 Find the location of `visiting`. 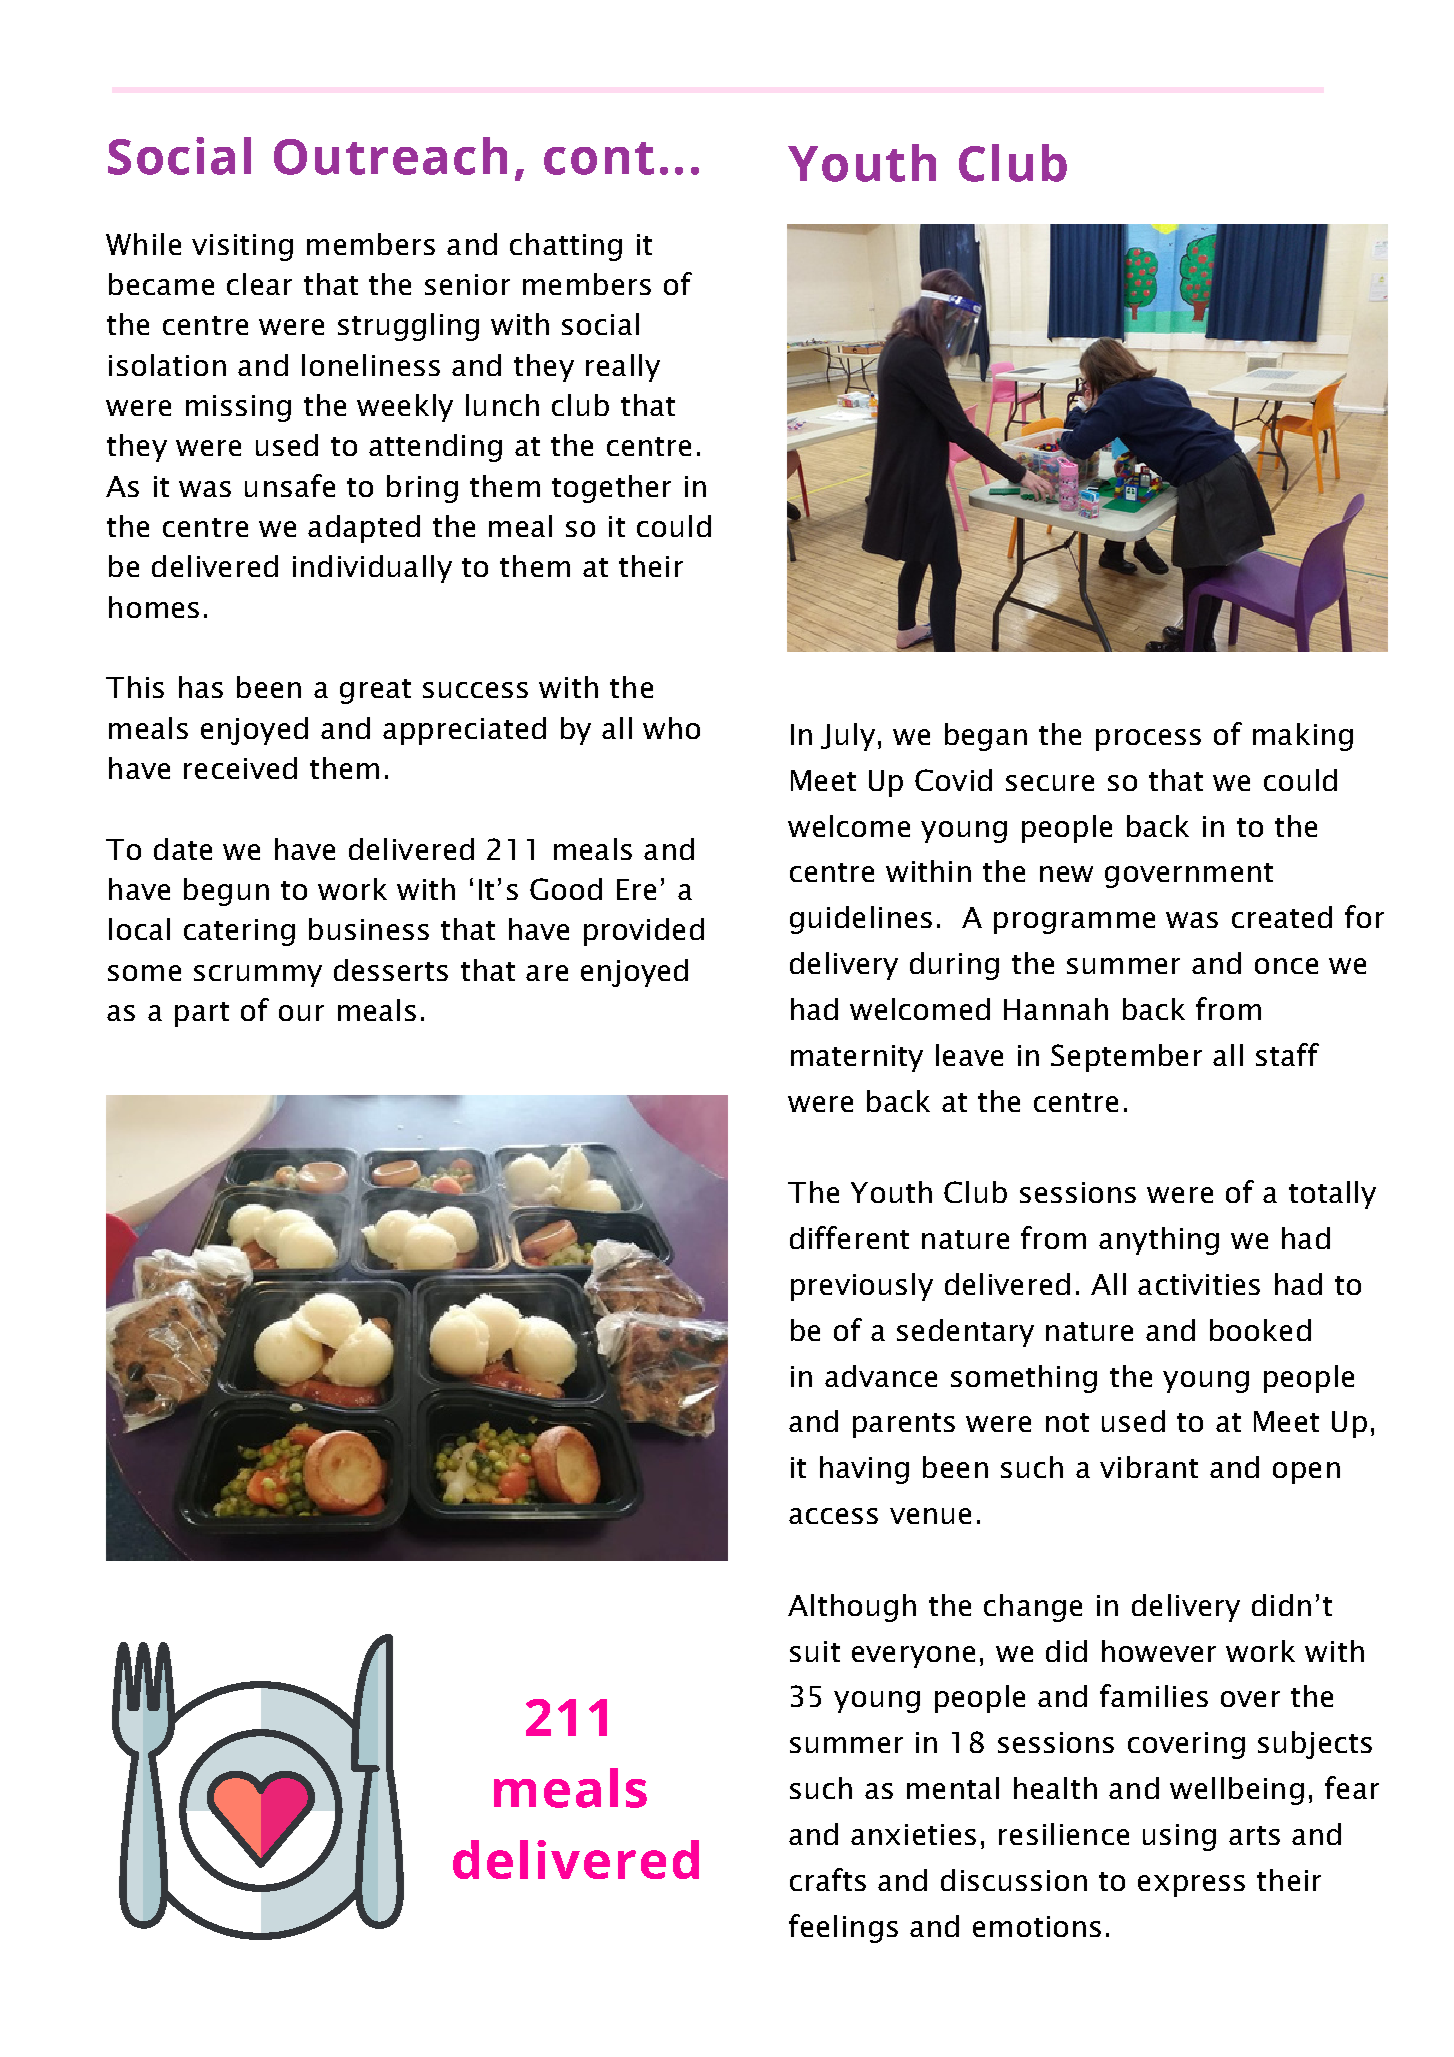

visiting is located at coordinates (242, 247).
